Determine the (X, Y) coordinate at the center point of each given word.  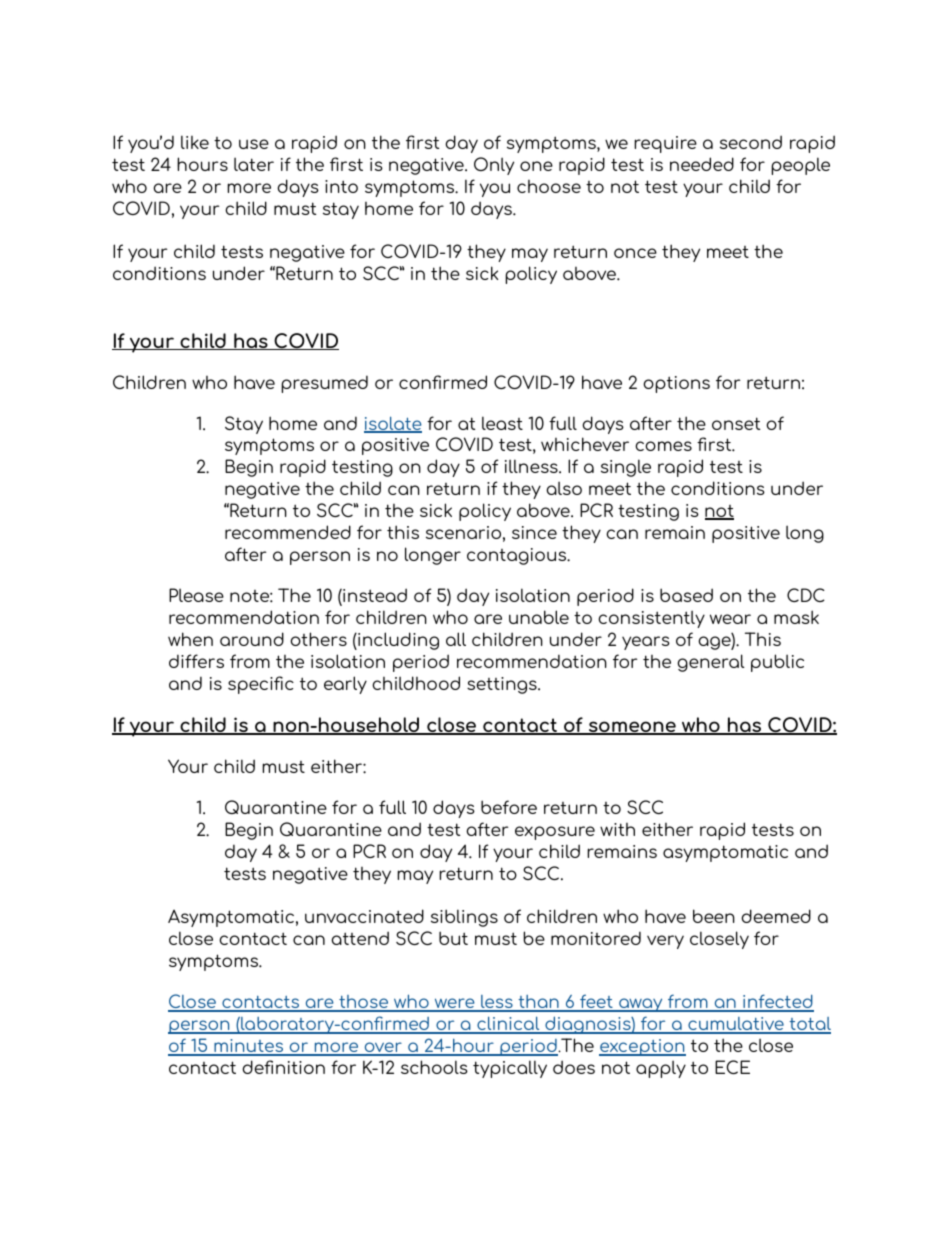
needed (702, 164)
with (617, 829)
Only (494, 166)
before (509, 807)
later (254, 164)
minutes (249, 1047)
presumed (324, 384)
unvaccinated (364, 916)
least (502, 423)
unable (539, 617)
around (252, 639)
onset (736, 423)
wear (730, 619)
